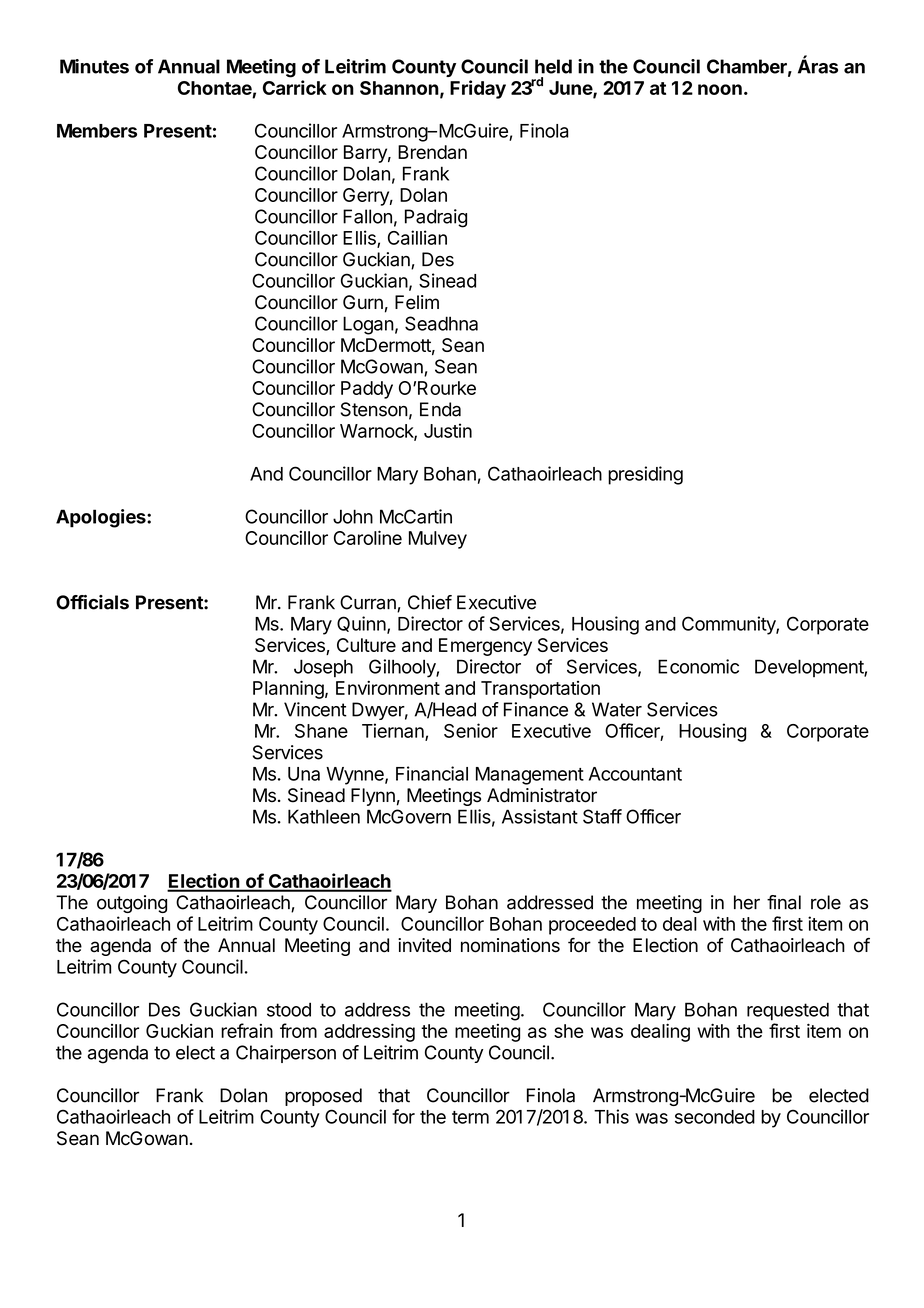 The width and height of the image is (924, 1308). I want to click on Assistant, so click(540, 816).
